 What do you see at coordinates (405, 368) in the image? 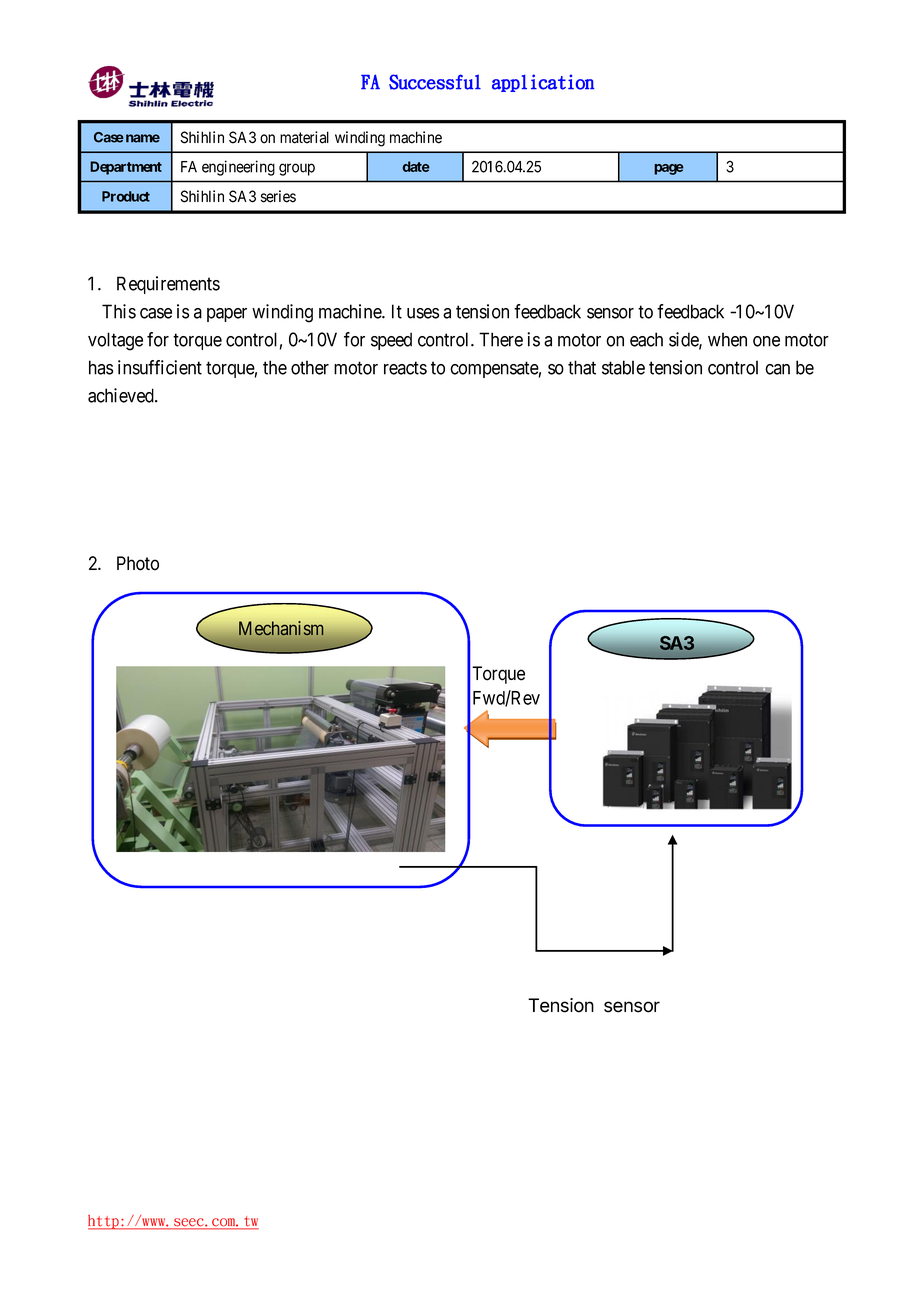
I see `reacts` at bounding box center [405, 368].
